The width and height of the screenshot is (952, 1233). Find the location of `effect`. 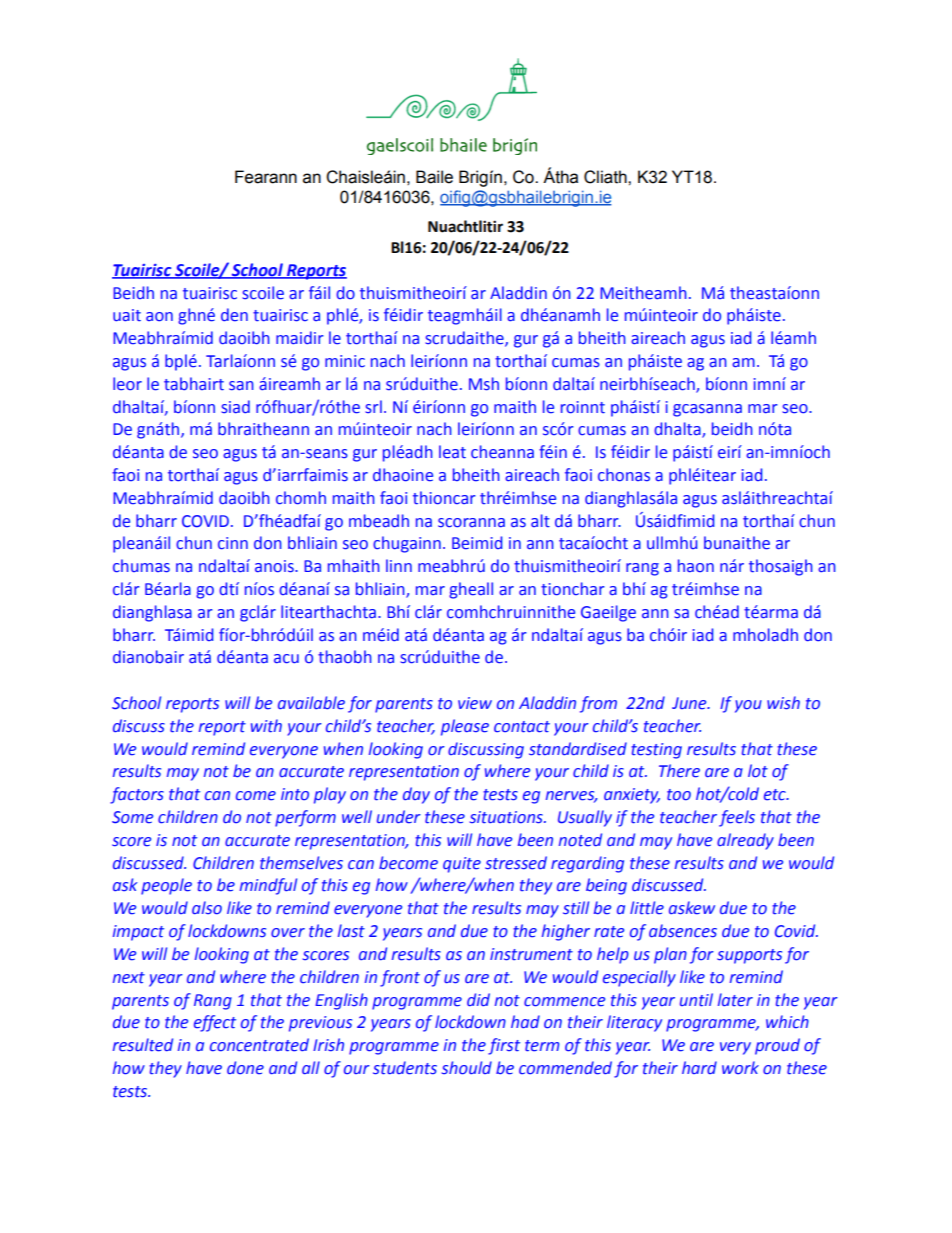

effect is located at coordinates (215, 1023).
